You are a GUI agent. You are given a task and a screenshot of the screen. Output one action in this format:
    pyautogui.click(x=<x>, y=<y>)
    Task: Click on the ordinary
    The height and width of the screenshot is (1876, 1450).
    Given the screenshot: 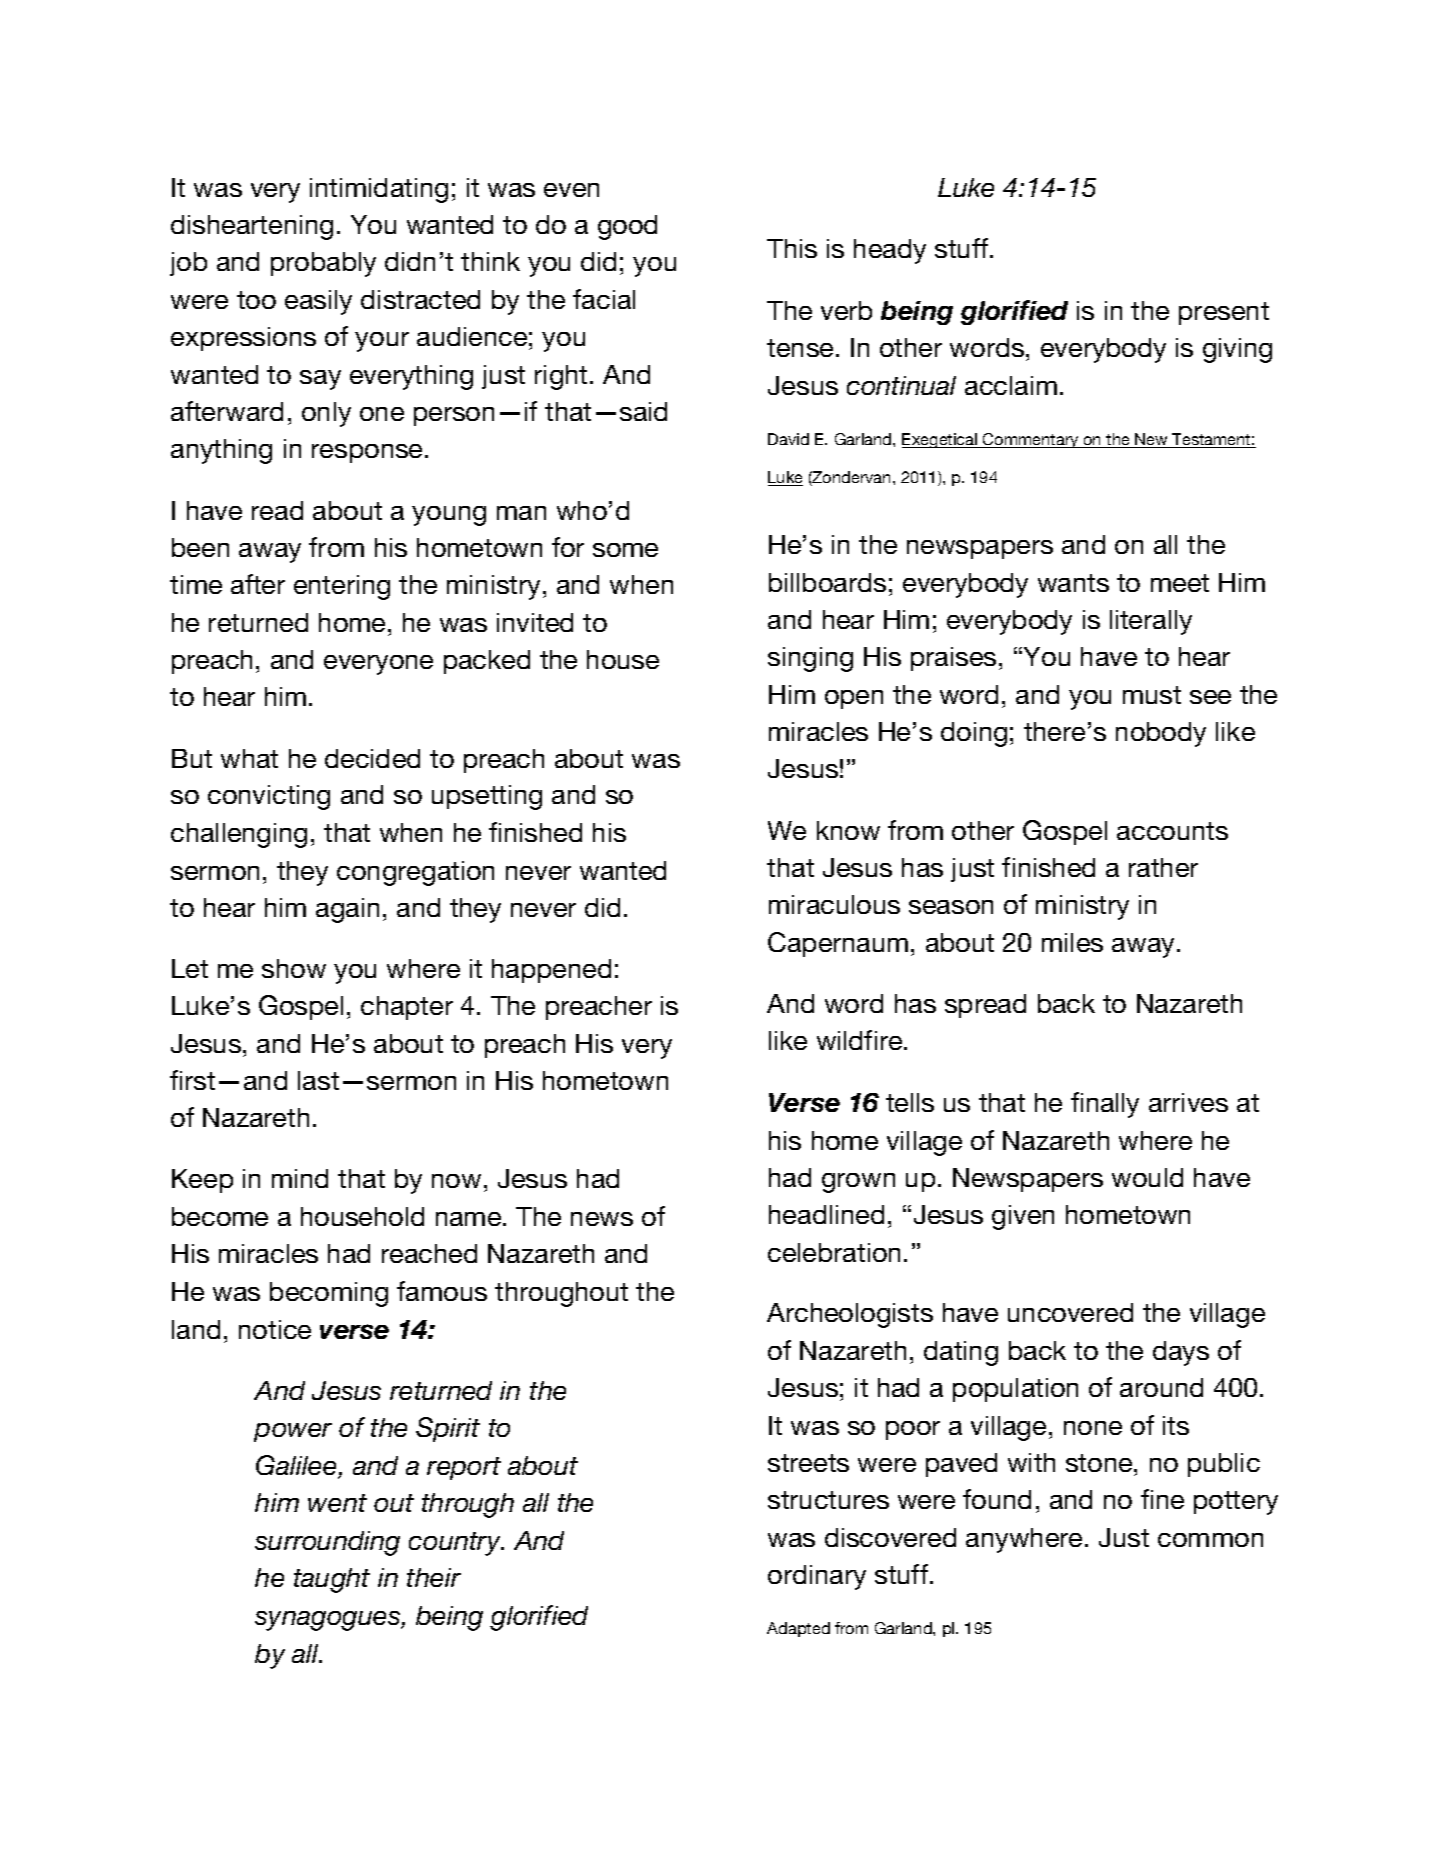 What is the action you would take?
    pyautogui.click(x=817, y=1577)
